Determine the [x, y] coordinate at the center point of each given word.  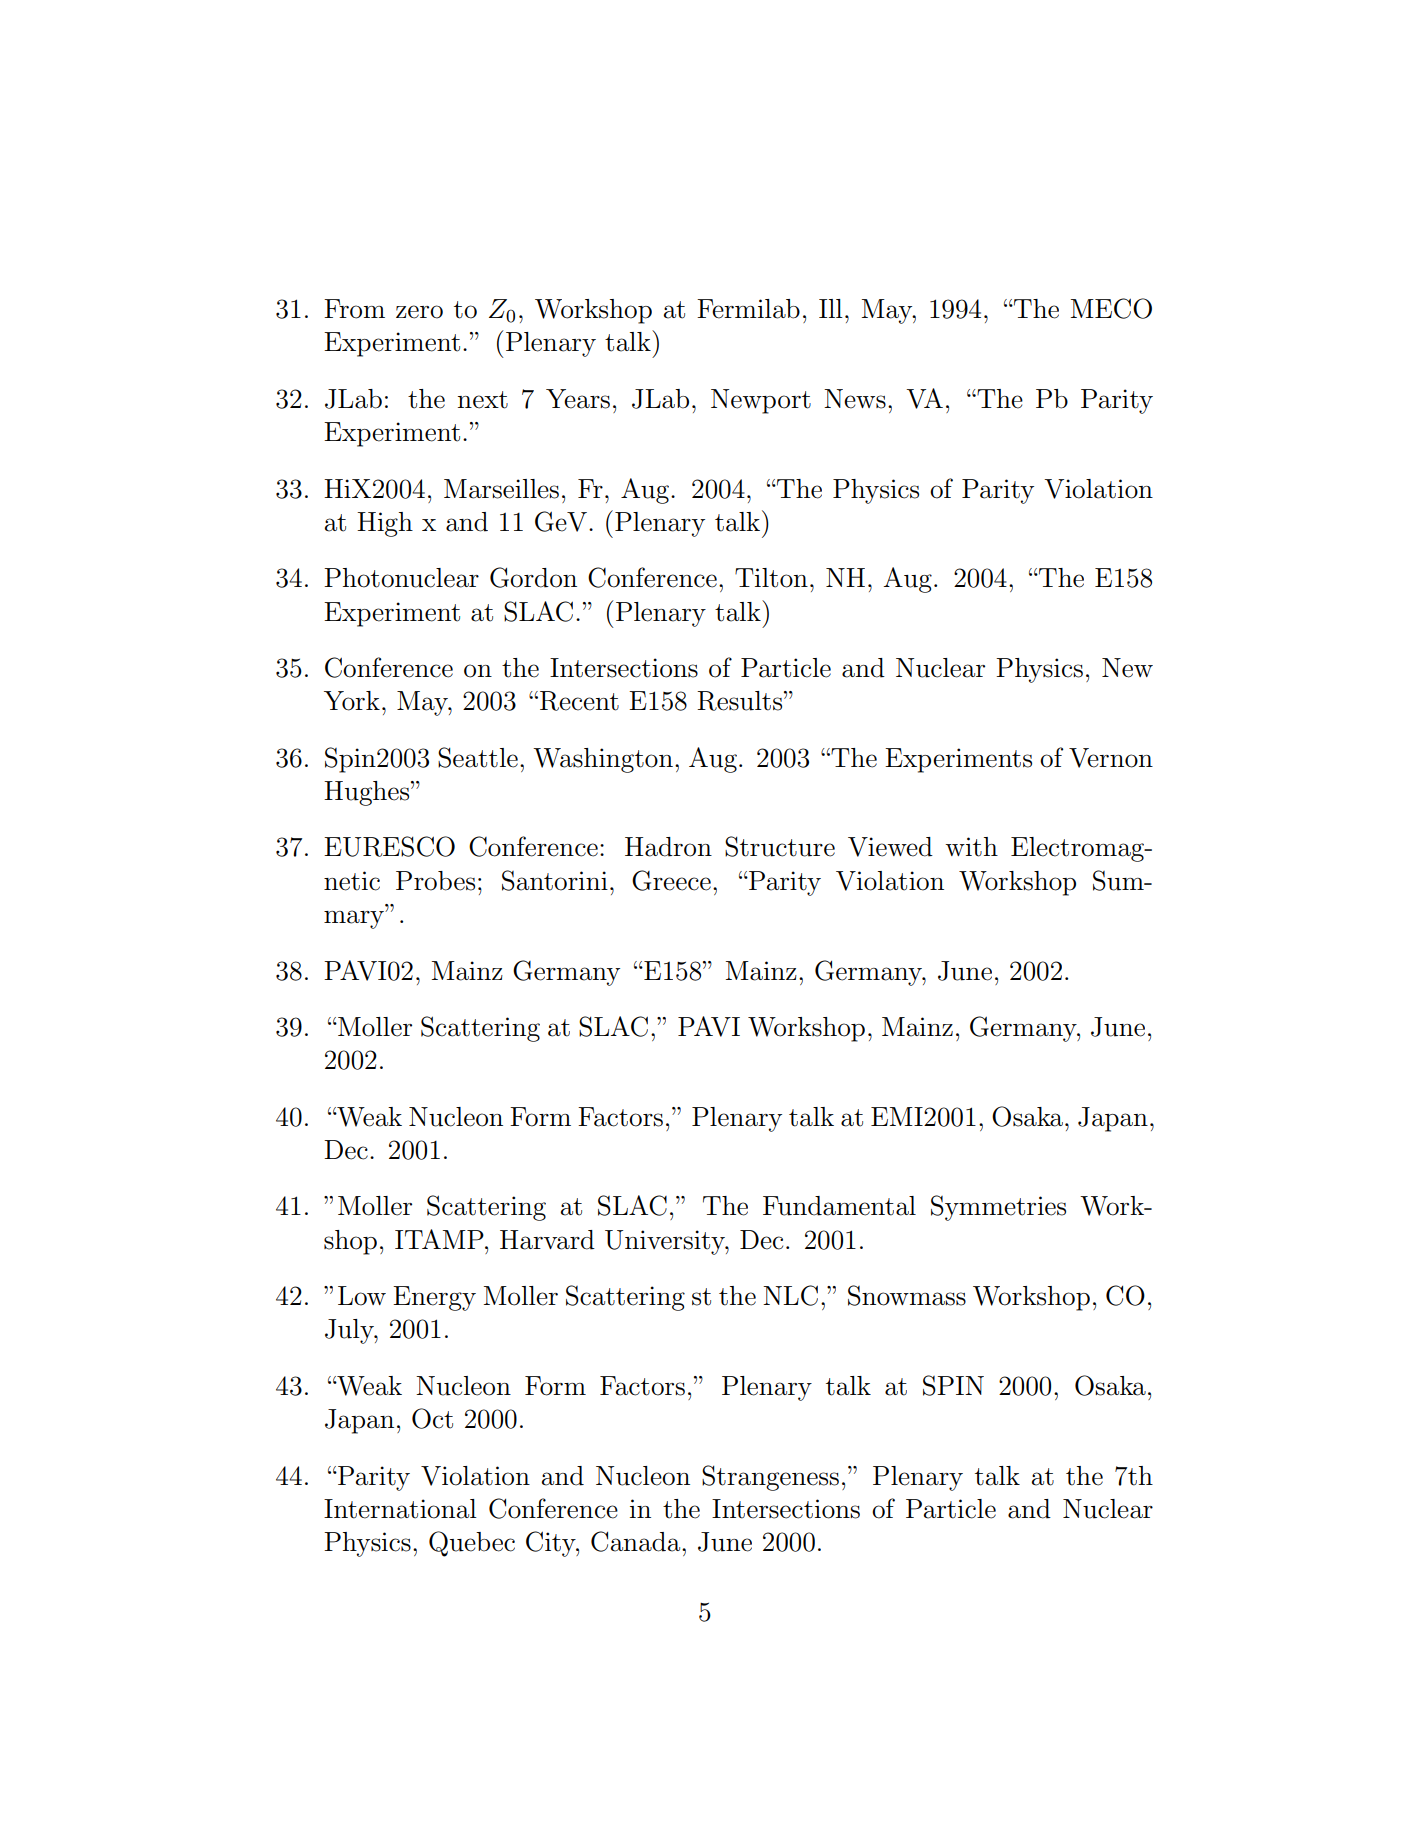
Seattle [478, 757]
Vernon [1111, 758]
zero [419, 312]
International [400, 1509]
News [855, 399]
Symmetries [998, 1208]
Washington [603, 760]
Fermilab [748, 309]
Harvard [547, 1240]
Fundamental [839, 1206]
